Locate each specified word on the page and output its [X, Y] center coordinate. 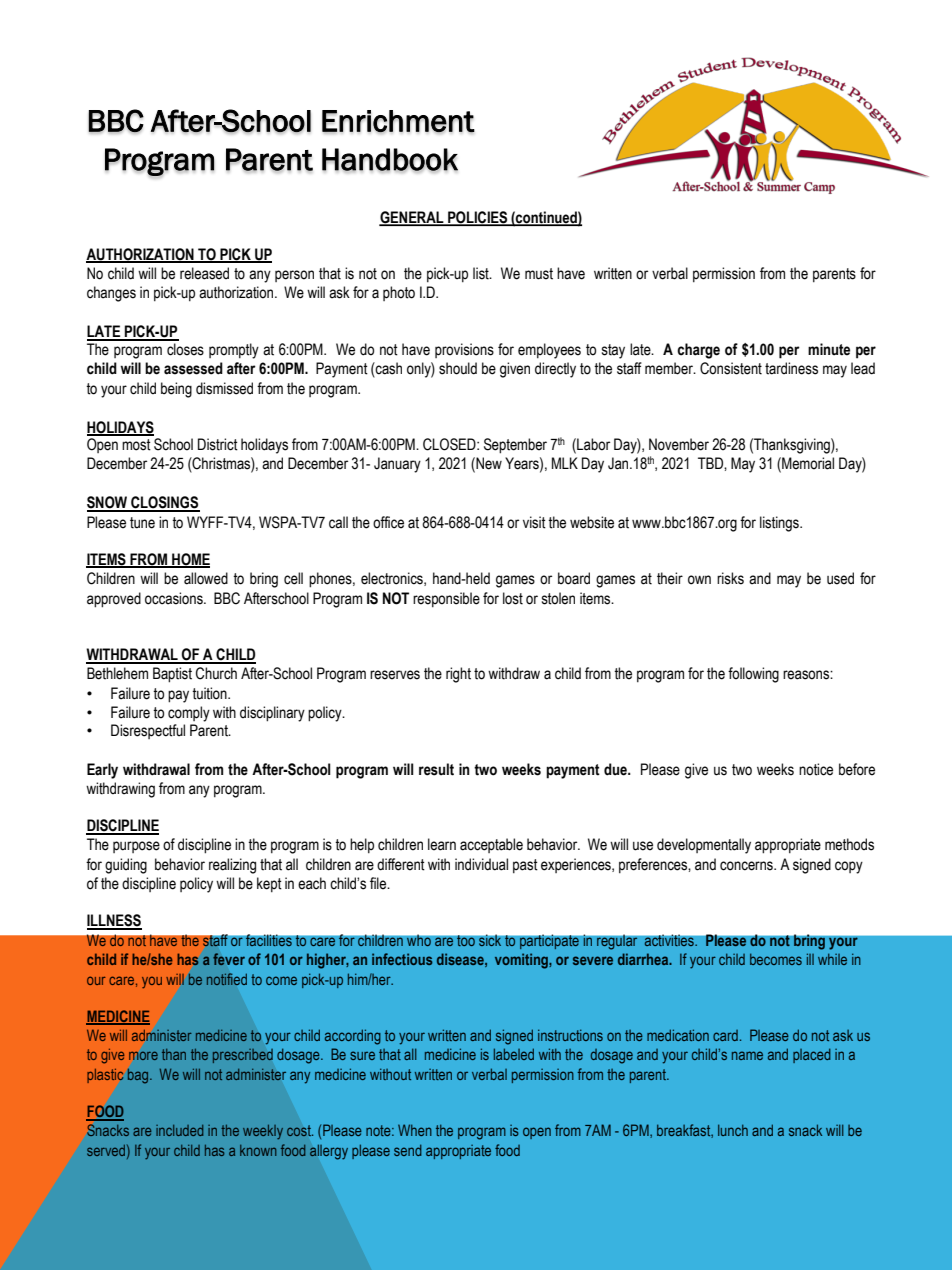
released [204, 273]
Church [216, 673]
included [179, 1130]
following [753, 675]
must [539, 274]
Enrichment [398, 121]
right [458, 675]
